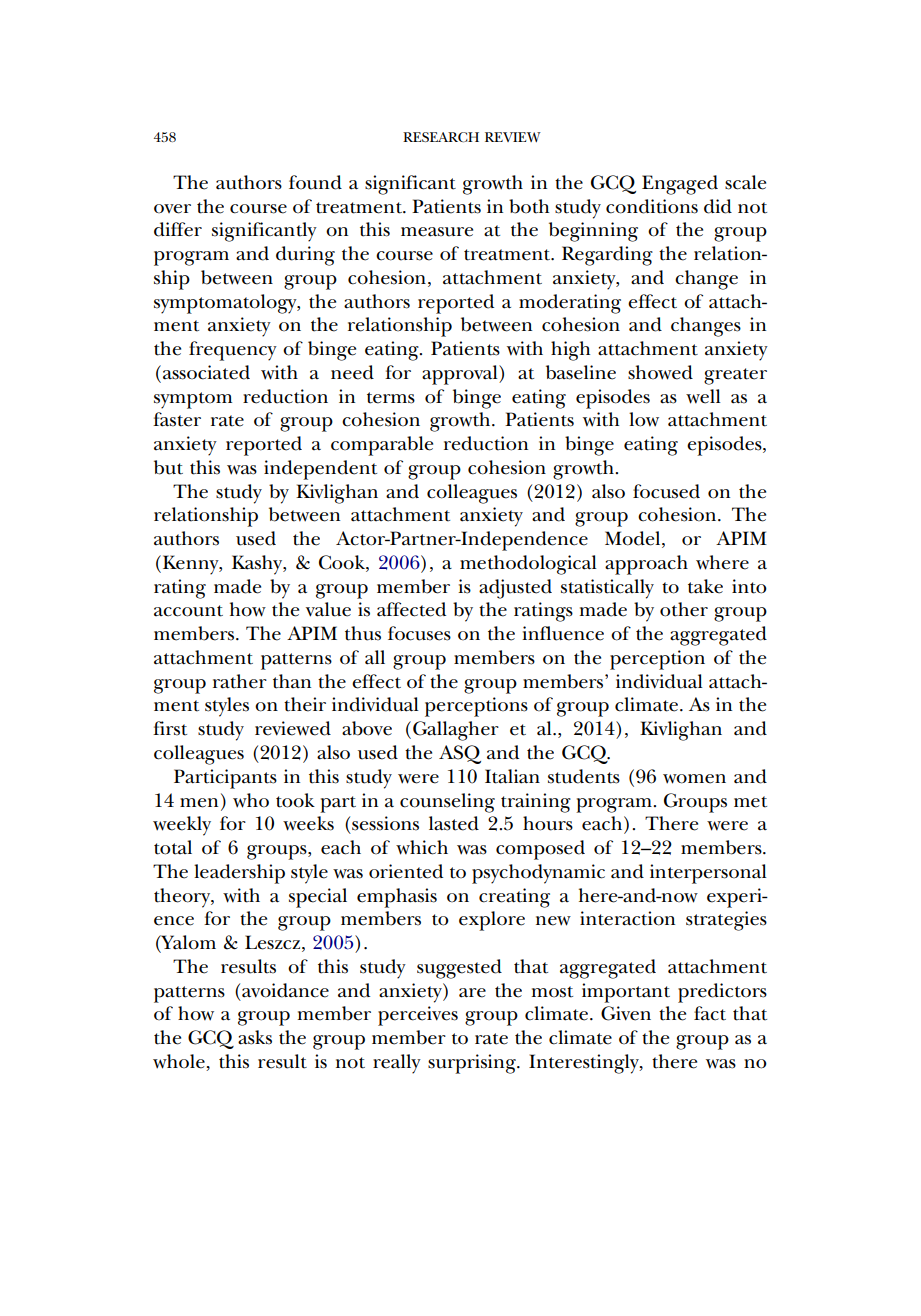  I want to click on other, so click(684, 609).
